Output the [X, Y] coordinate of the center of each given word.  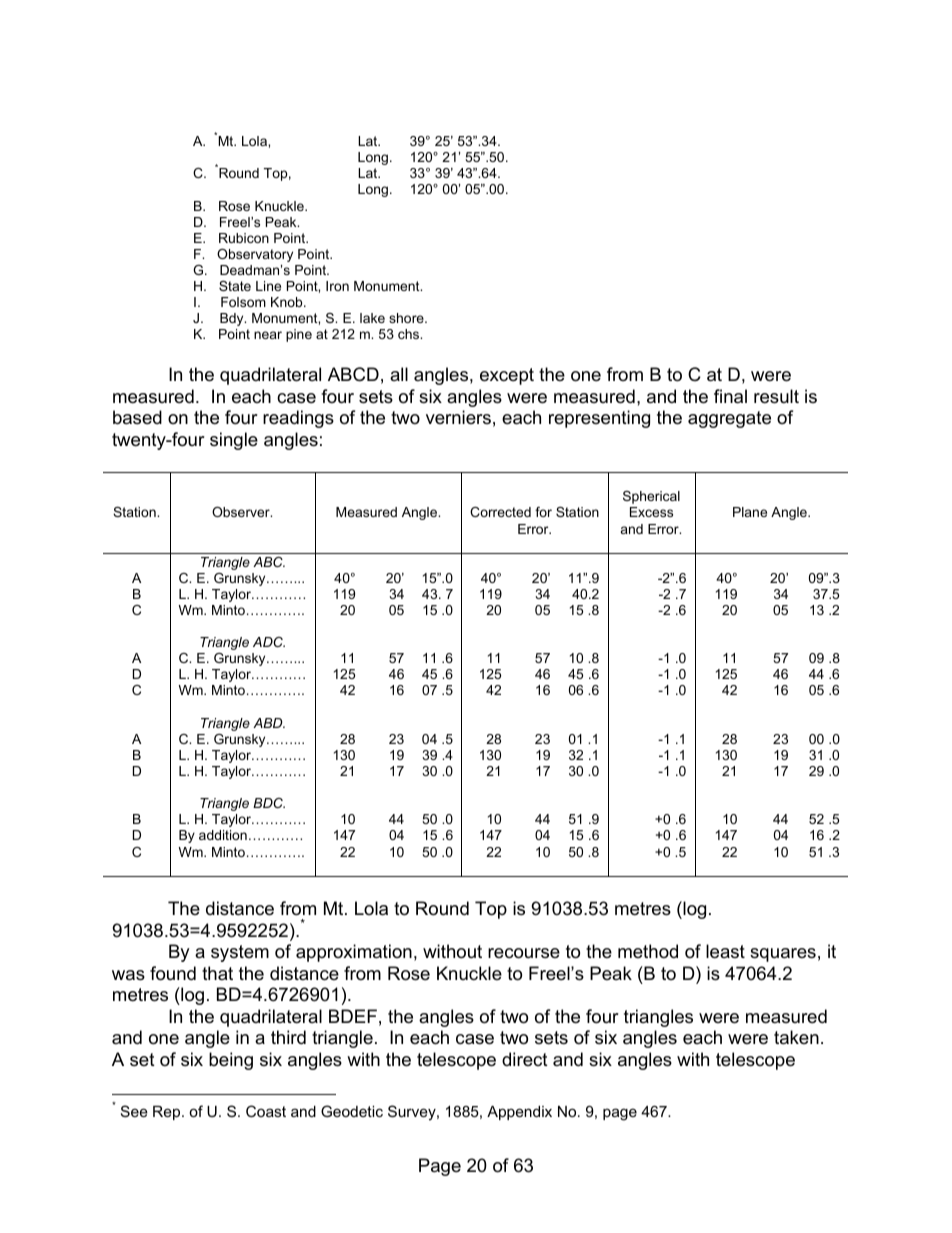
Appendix [519, 1113]
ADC [269, 642]
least [725, 951]
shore [407, 318]
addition [223, 835]
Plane [750, 512]
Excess [651, 512]
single [234, 441]
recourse [524, 953]
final [730, 396]
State [235, 286]
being [231, 1061]
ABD [269, 723]
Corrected [500, 512]
